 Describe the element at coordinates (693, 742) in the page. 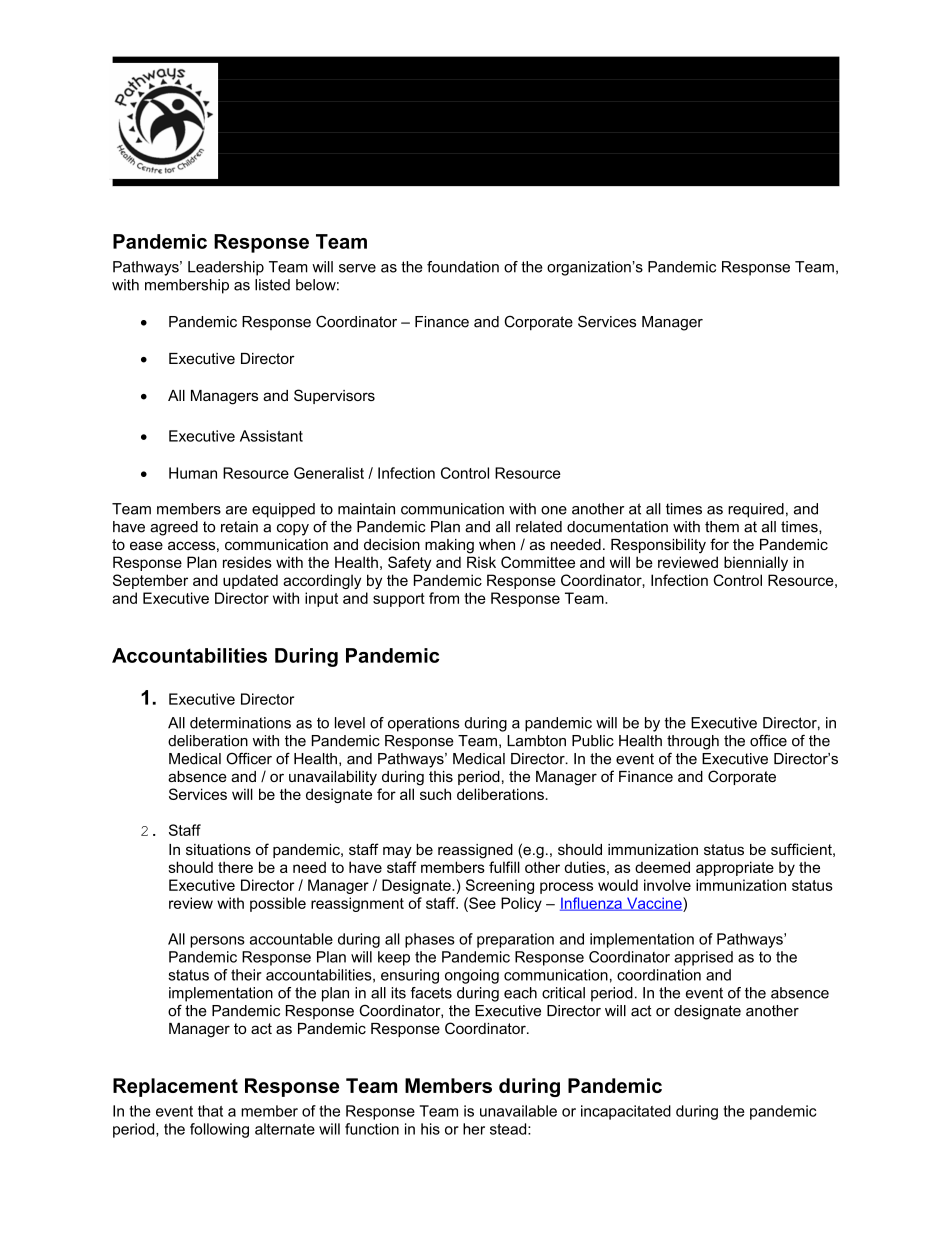

I see `through` at that location.
